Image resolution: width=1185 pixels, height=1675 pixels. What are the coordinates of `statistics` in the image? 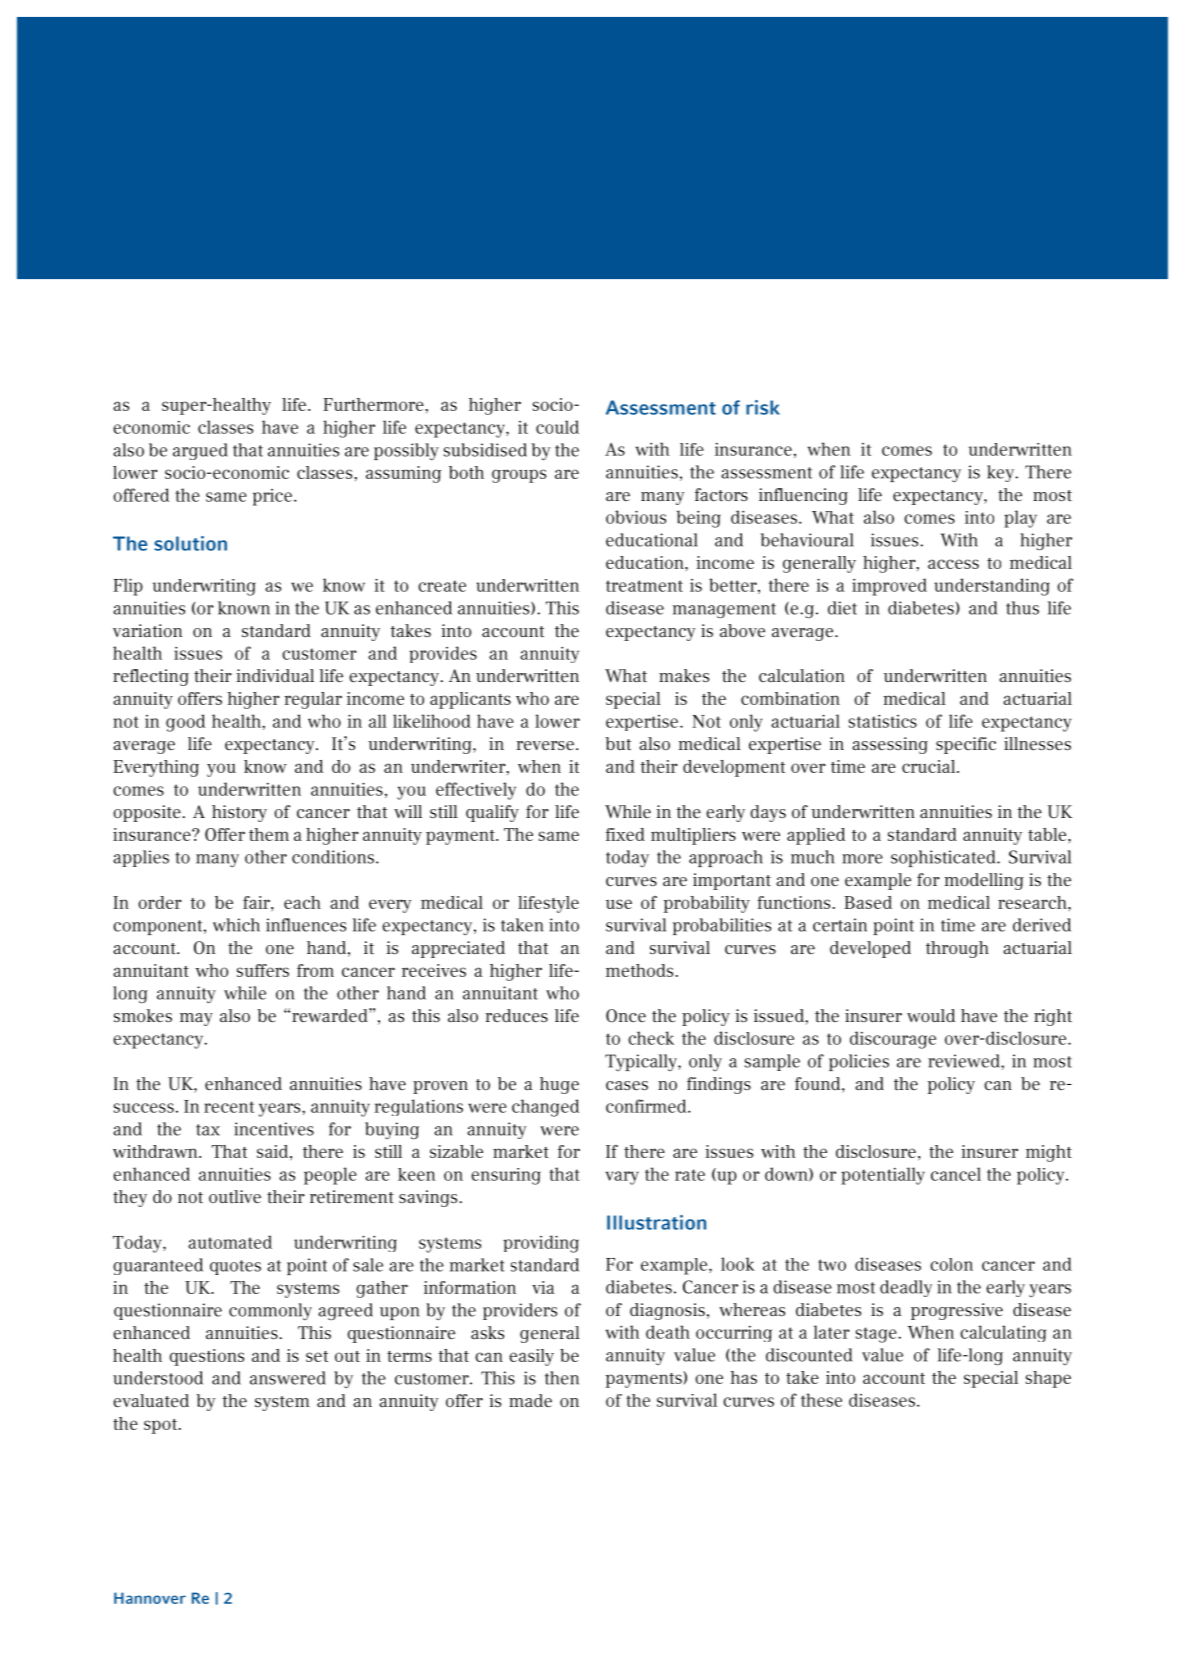 It's located at (883, 721).
